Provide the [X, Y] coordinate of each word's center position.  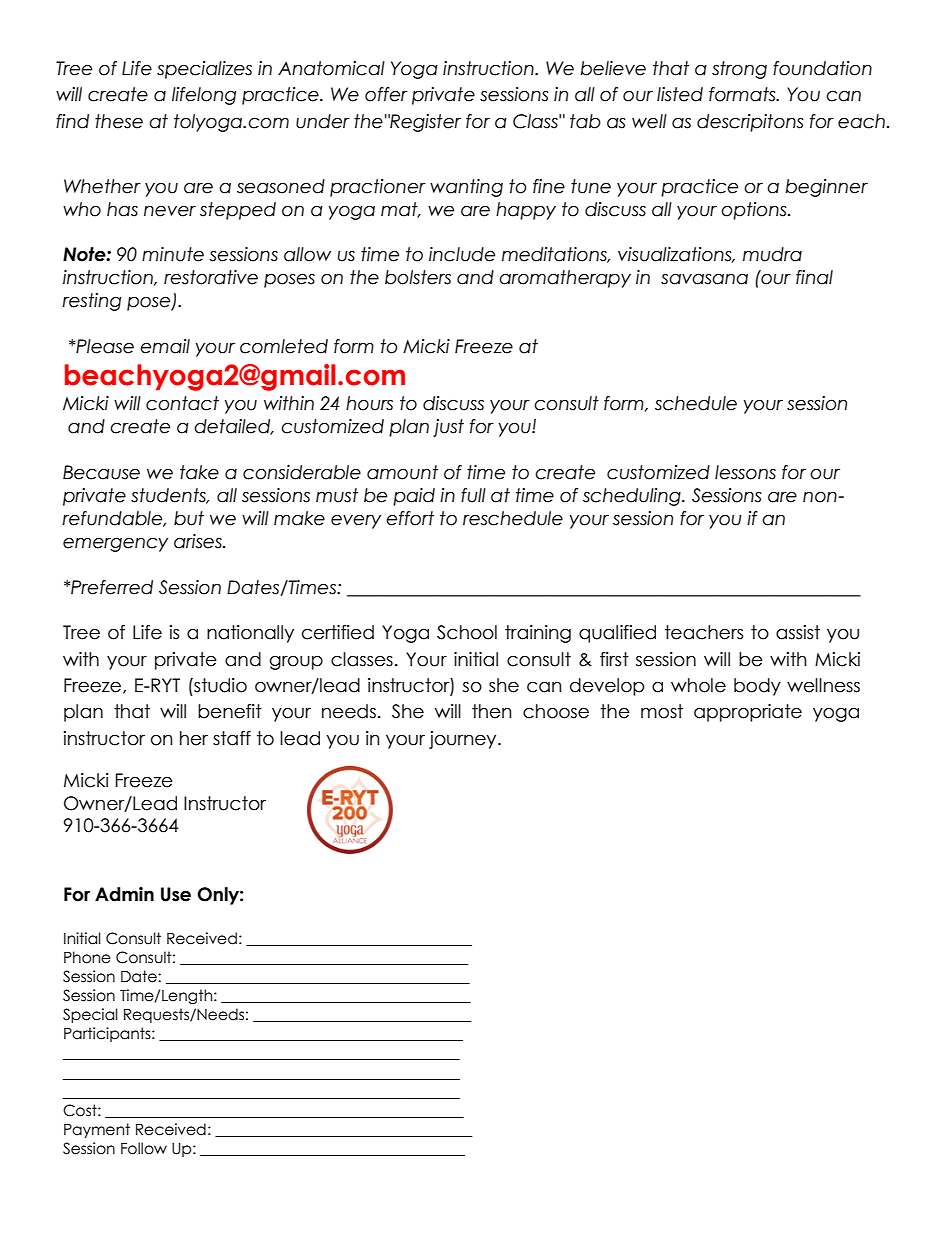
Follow [144, 1148]
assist [798, 632]
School [467, 632]
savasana [704, 279]
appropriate [748, 713]
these [119, 121]
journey [464, 740]
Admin [124, 894]
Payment [97, 1130]
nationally [250, 634]
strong [739, 70]
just [448, 428]
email [165, 346]
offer [386, 94]
